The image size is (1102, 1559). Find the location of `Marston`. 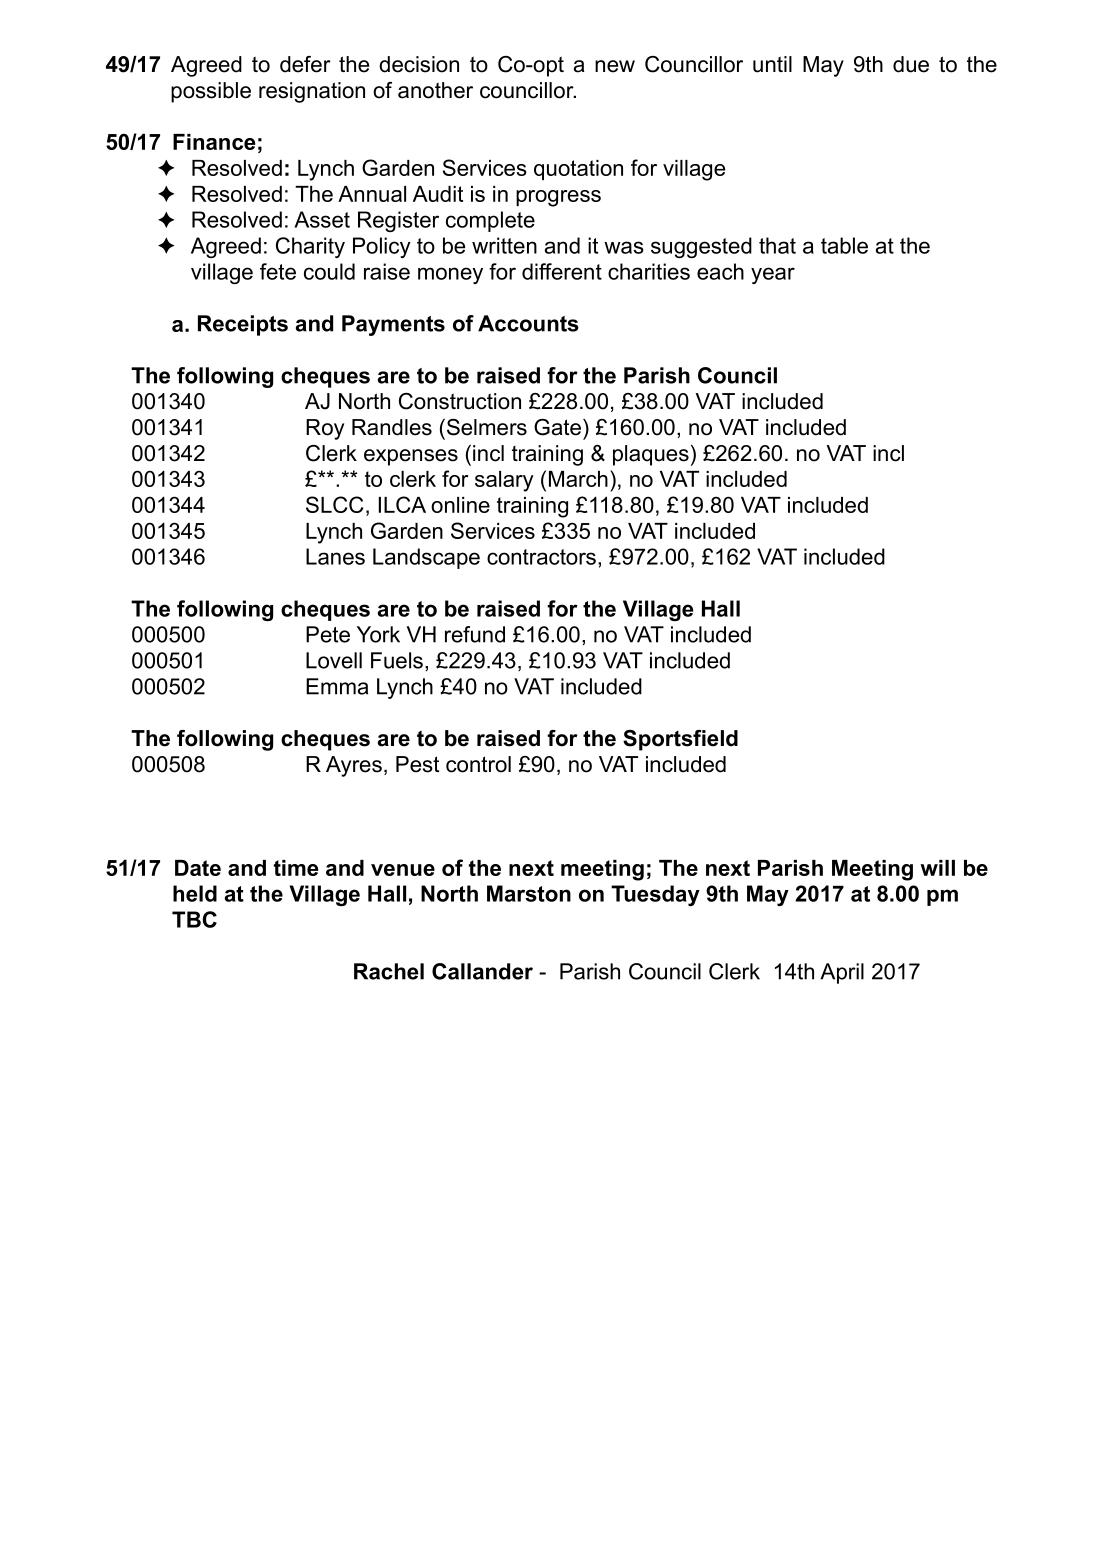

Marston is located at coordinates (529, 893).
